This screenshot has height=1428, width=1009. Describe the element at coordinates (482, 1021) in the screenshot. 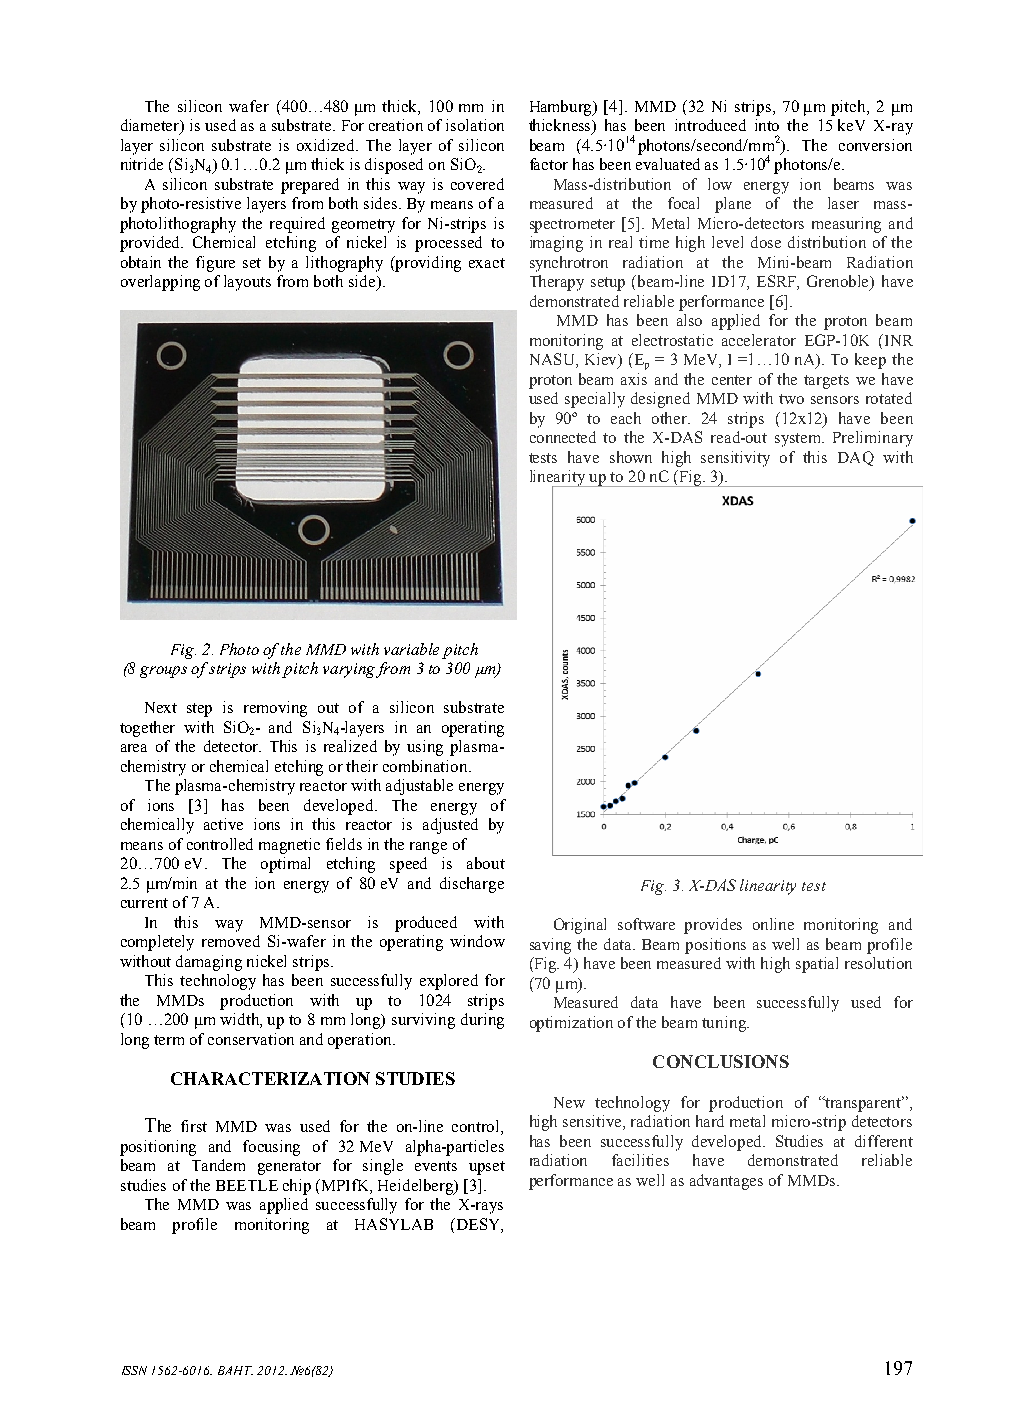

I see `during` at that location.
